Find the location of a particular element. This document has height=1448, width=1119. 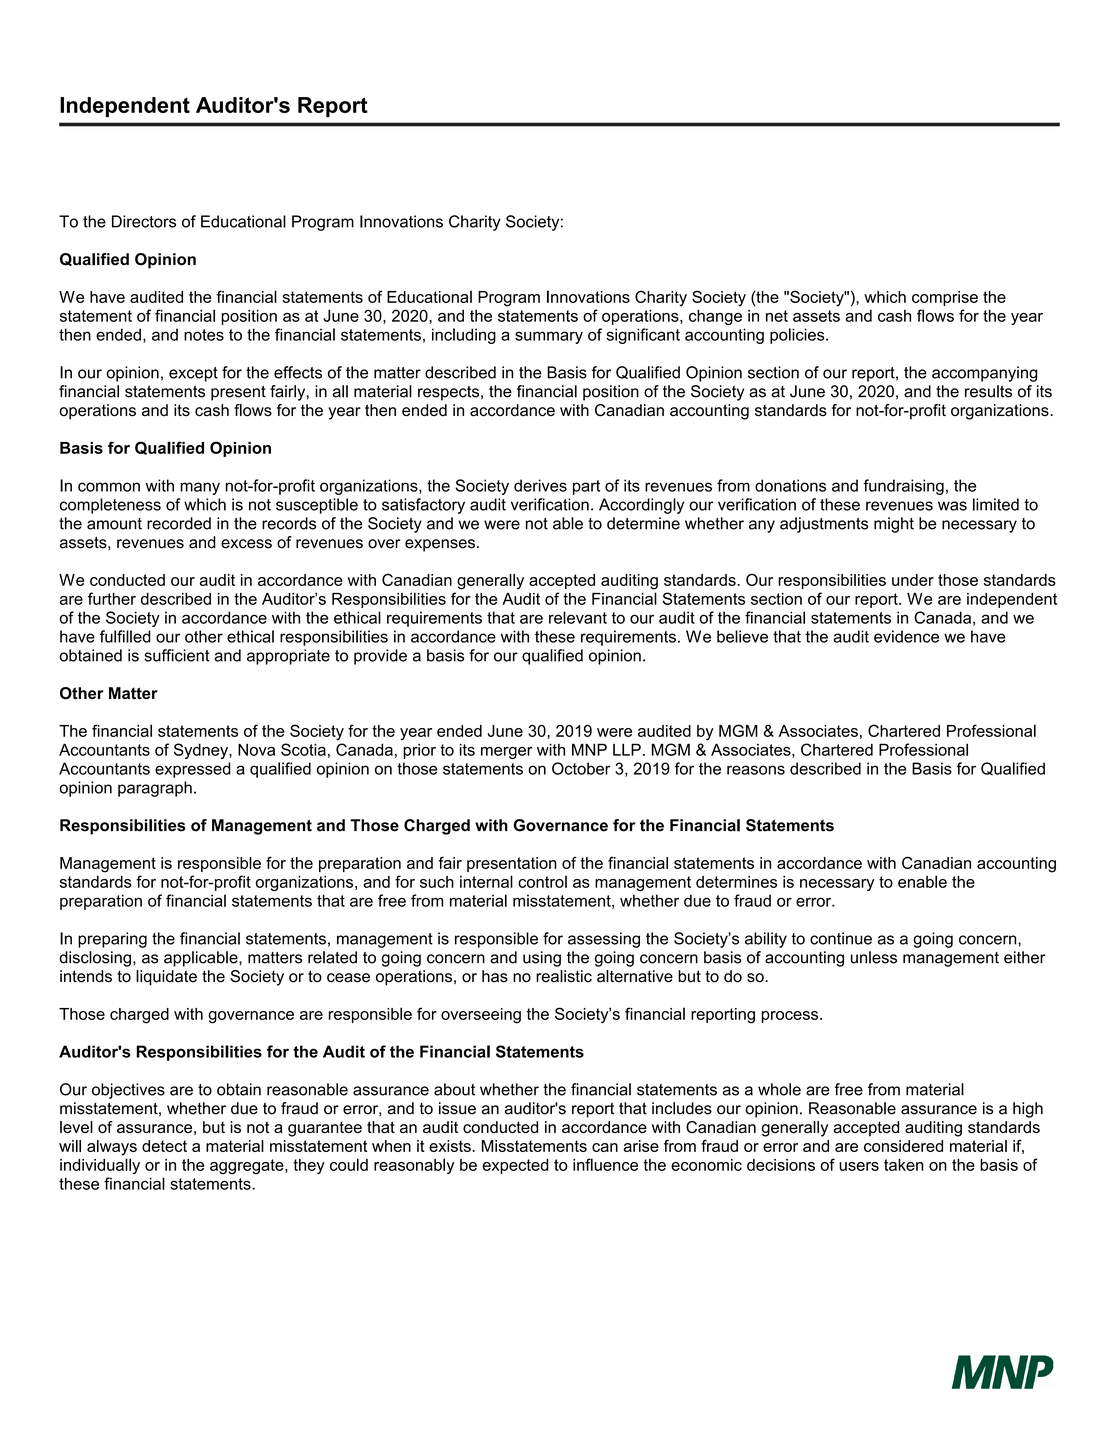

sufficient is located at coordinates (177, 655).
